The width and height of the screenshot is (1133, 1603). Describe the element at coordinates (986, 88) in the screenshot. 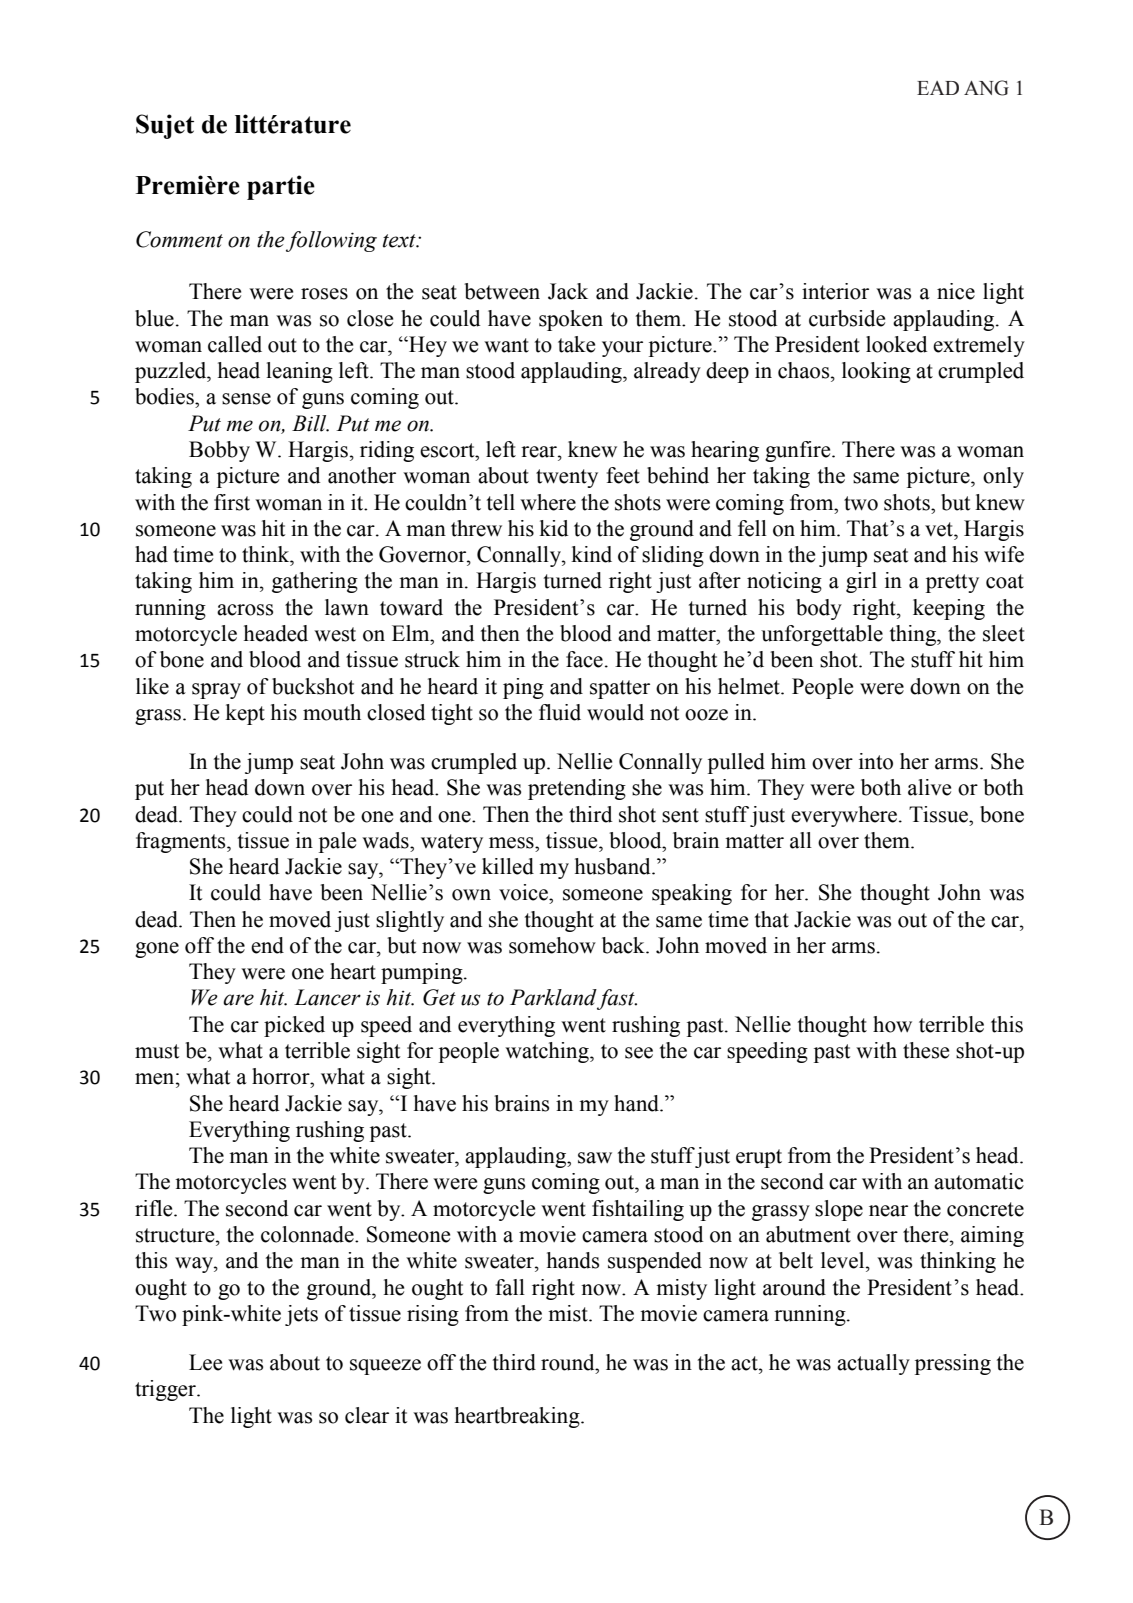

I see `ANG` at that location.
